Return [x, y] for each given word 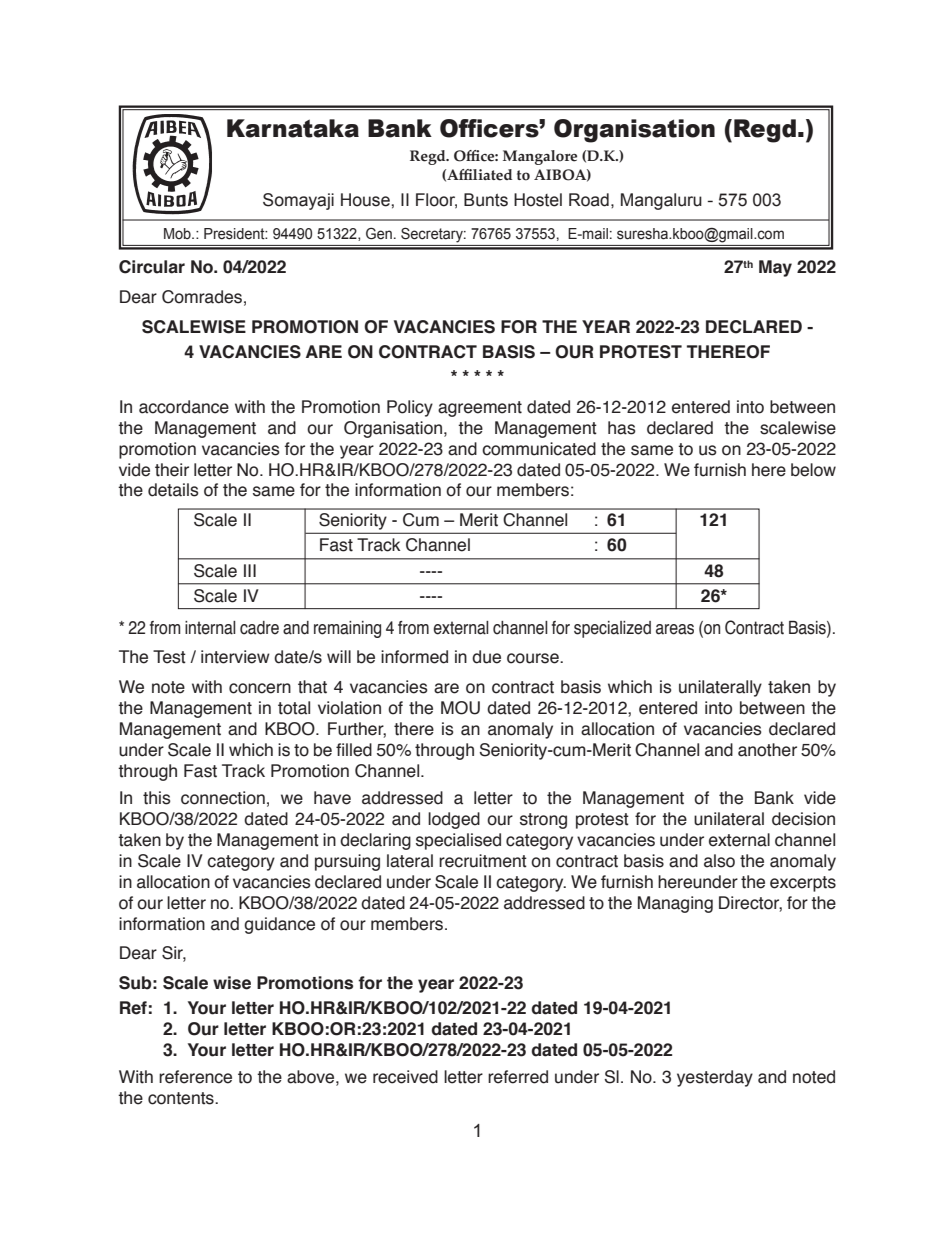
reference [195, 1077]
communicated [539, 449]
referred [518, 1077]
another [767, 750]
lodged [454, 820]
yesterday [715, 1078]
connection [223, 798]
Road [589, 200]
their [172, 470]
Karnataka [293, 128]
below [813, 470]
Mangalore [540, 157]
